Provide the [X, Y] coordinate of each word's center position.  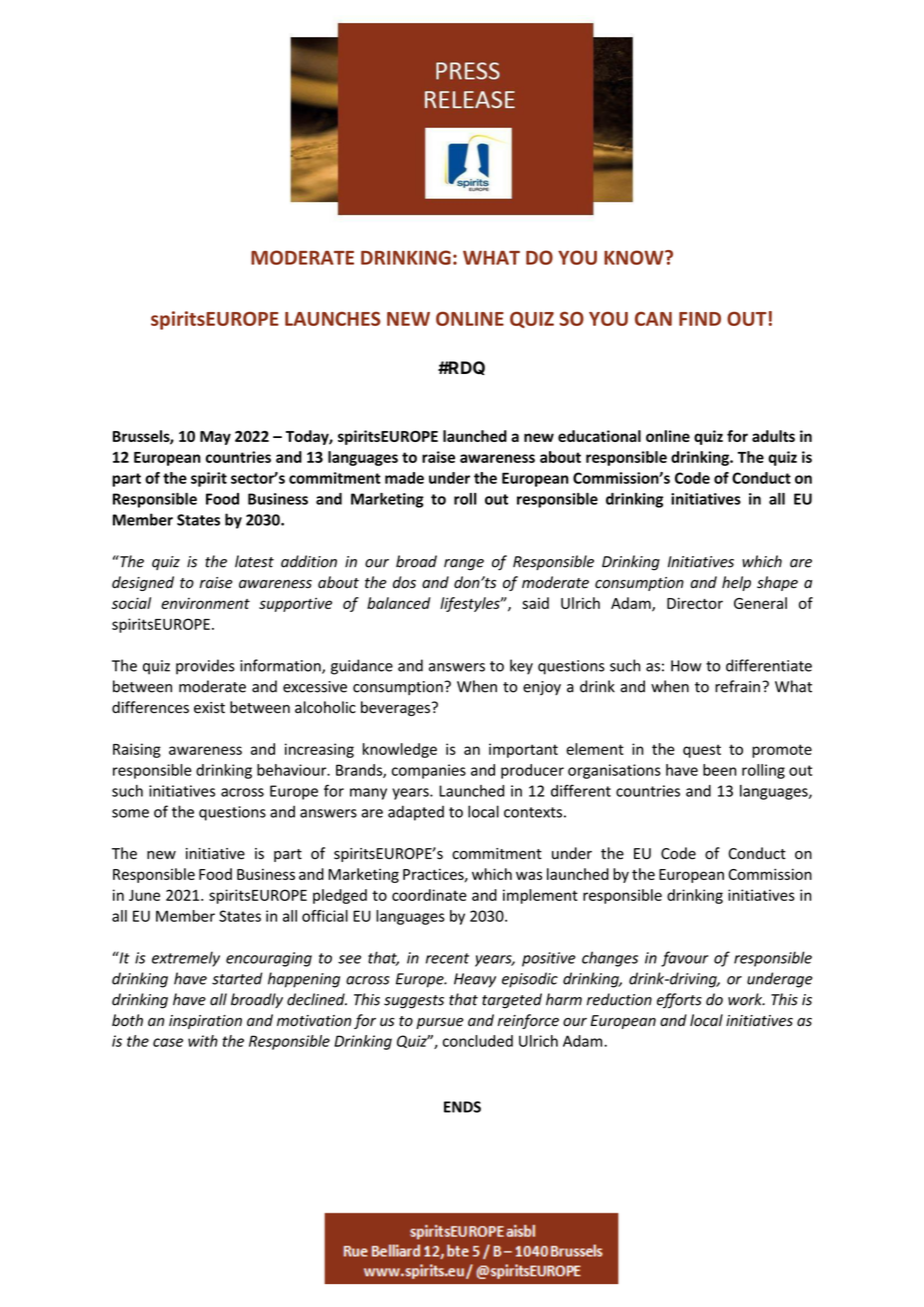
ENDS [462, 1107]
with [203, 1041]
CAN [653, 319]
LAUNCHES [333, 318]
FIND [700, 319]
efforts [679, 1001]
